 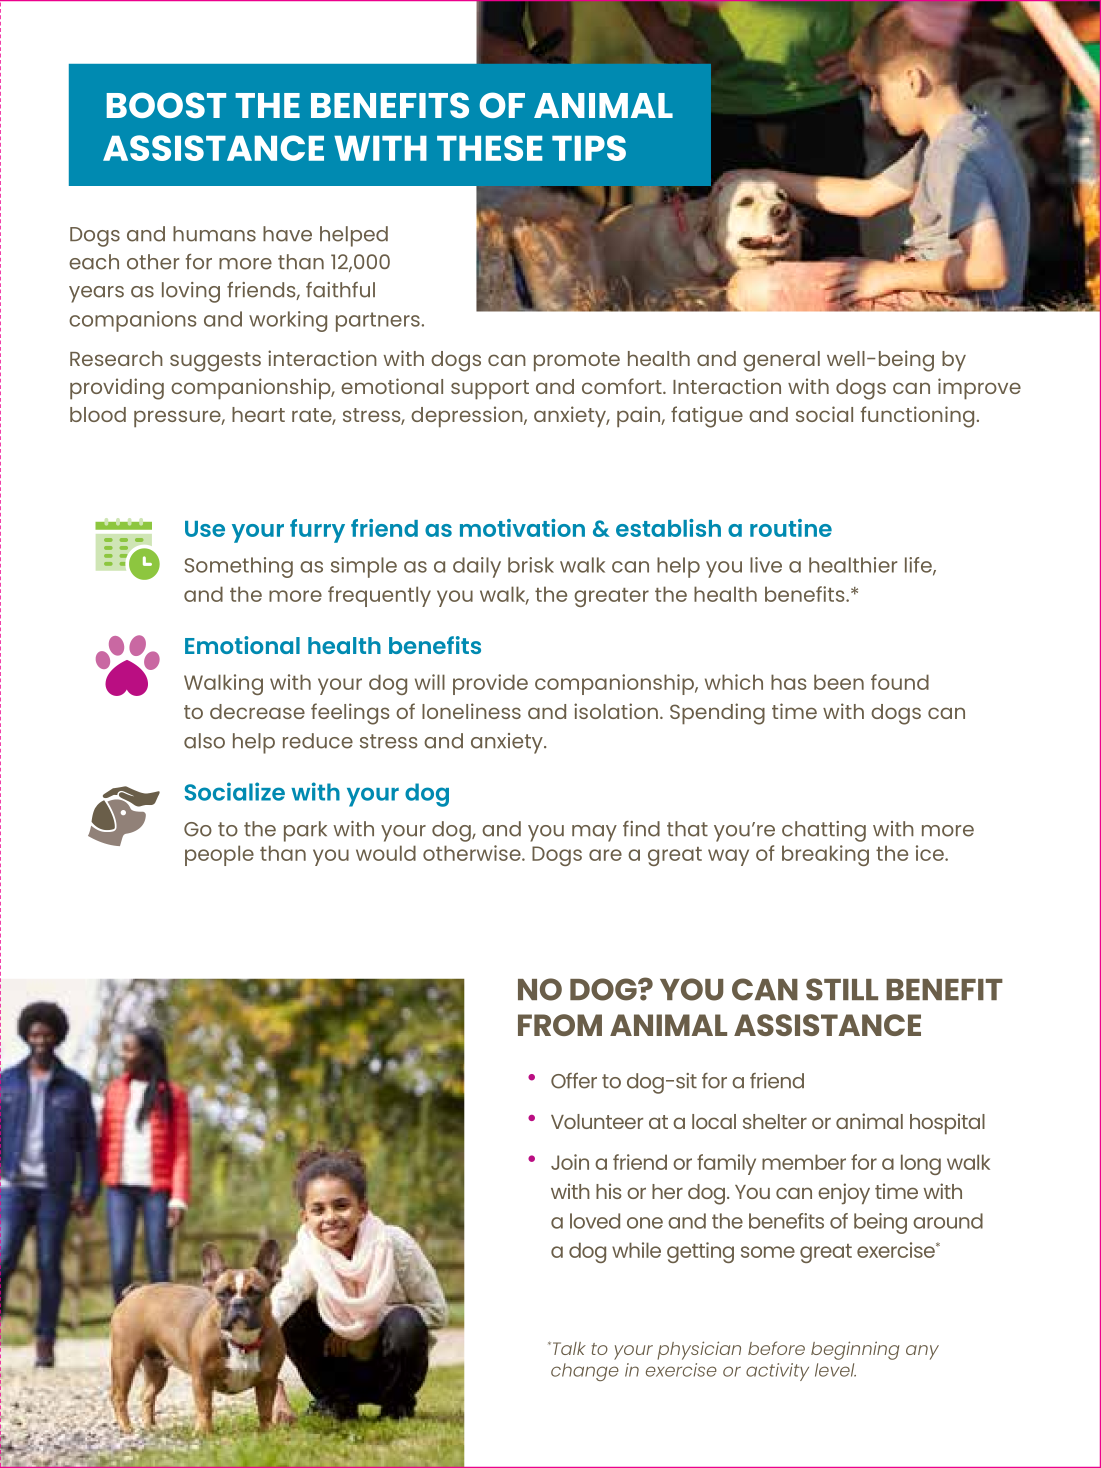 I want to click on BOOST, so click(x=166, y=105).
